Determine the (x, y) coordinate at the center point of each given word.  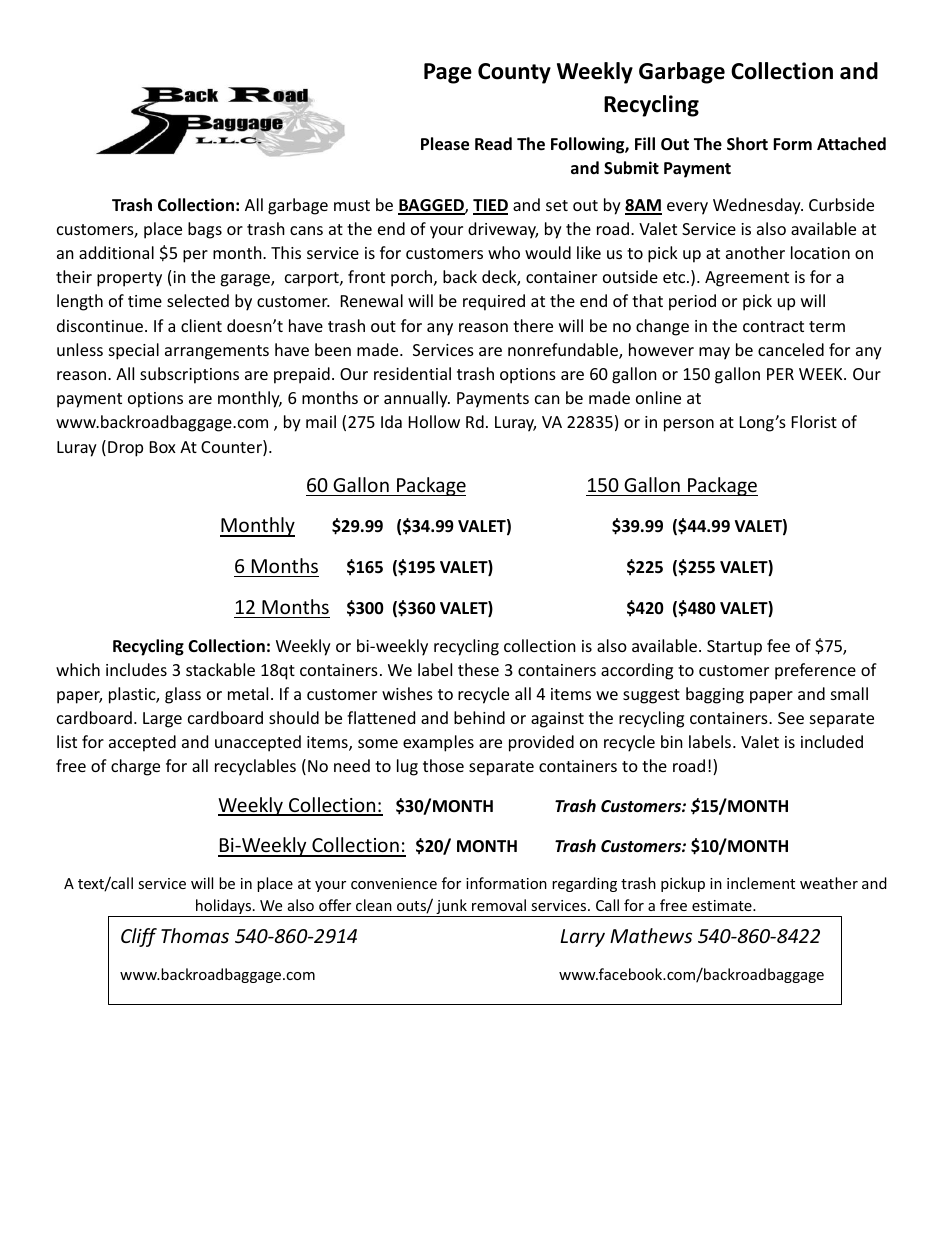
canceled (791, 349)
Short (747, 144)
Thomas (195, 935)
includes (136, 669)
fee (778, 645)
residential (412, 373)
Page (448, 73)
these (478, 669)
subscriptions (189, 375)
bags (205, 230)
